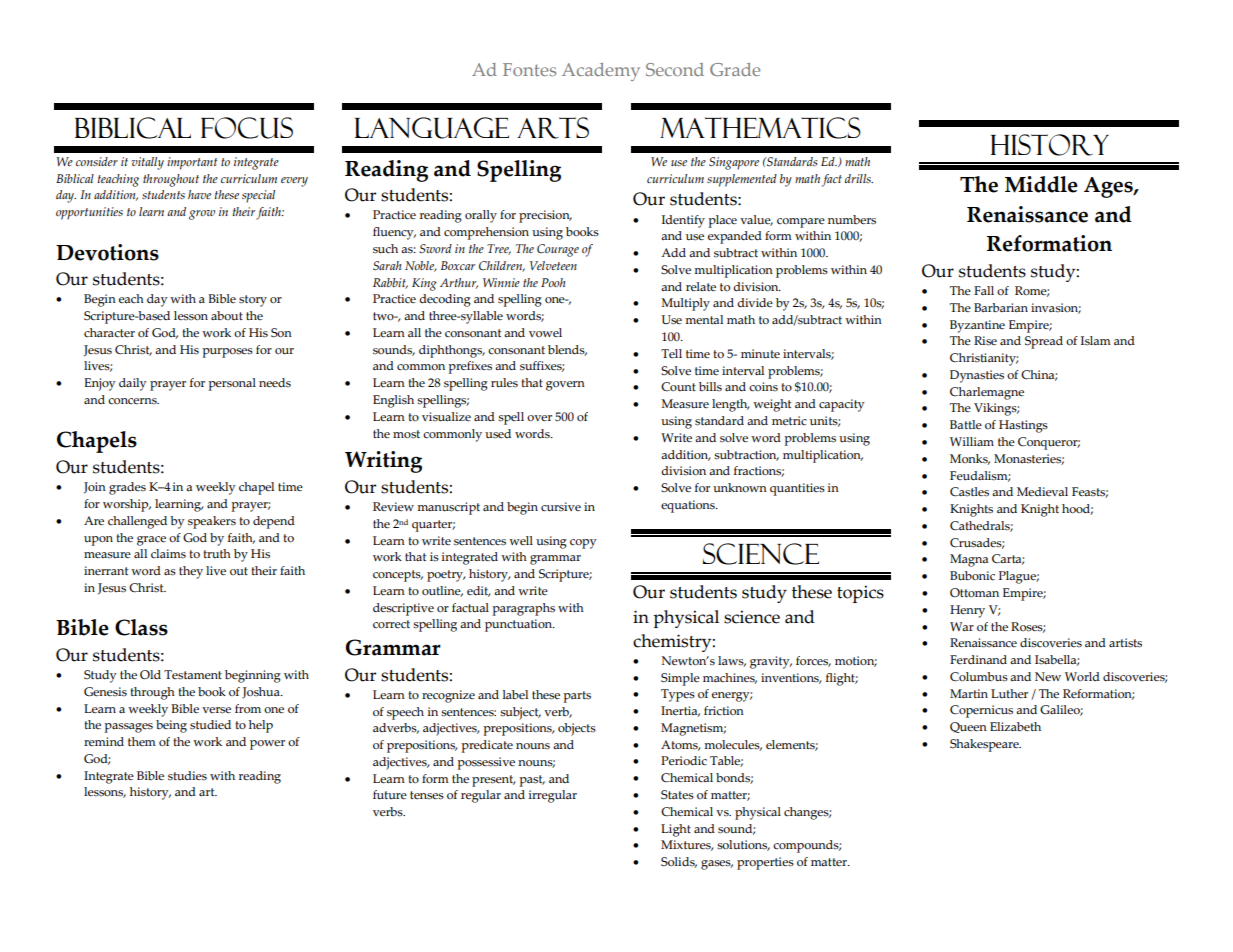  What do you see at coordinates (187, 775) in the screenshot?
I see `studies` at bounding box center [187, 775].
